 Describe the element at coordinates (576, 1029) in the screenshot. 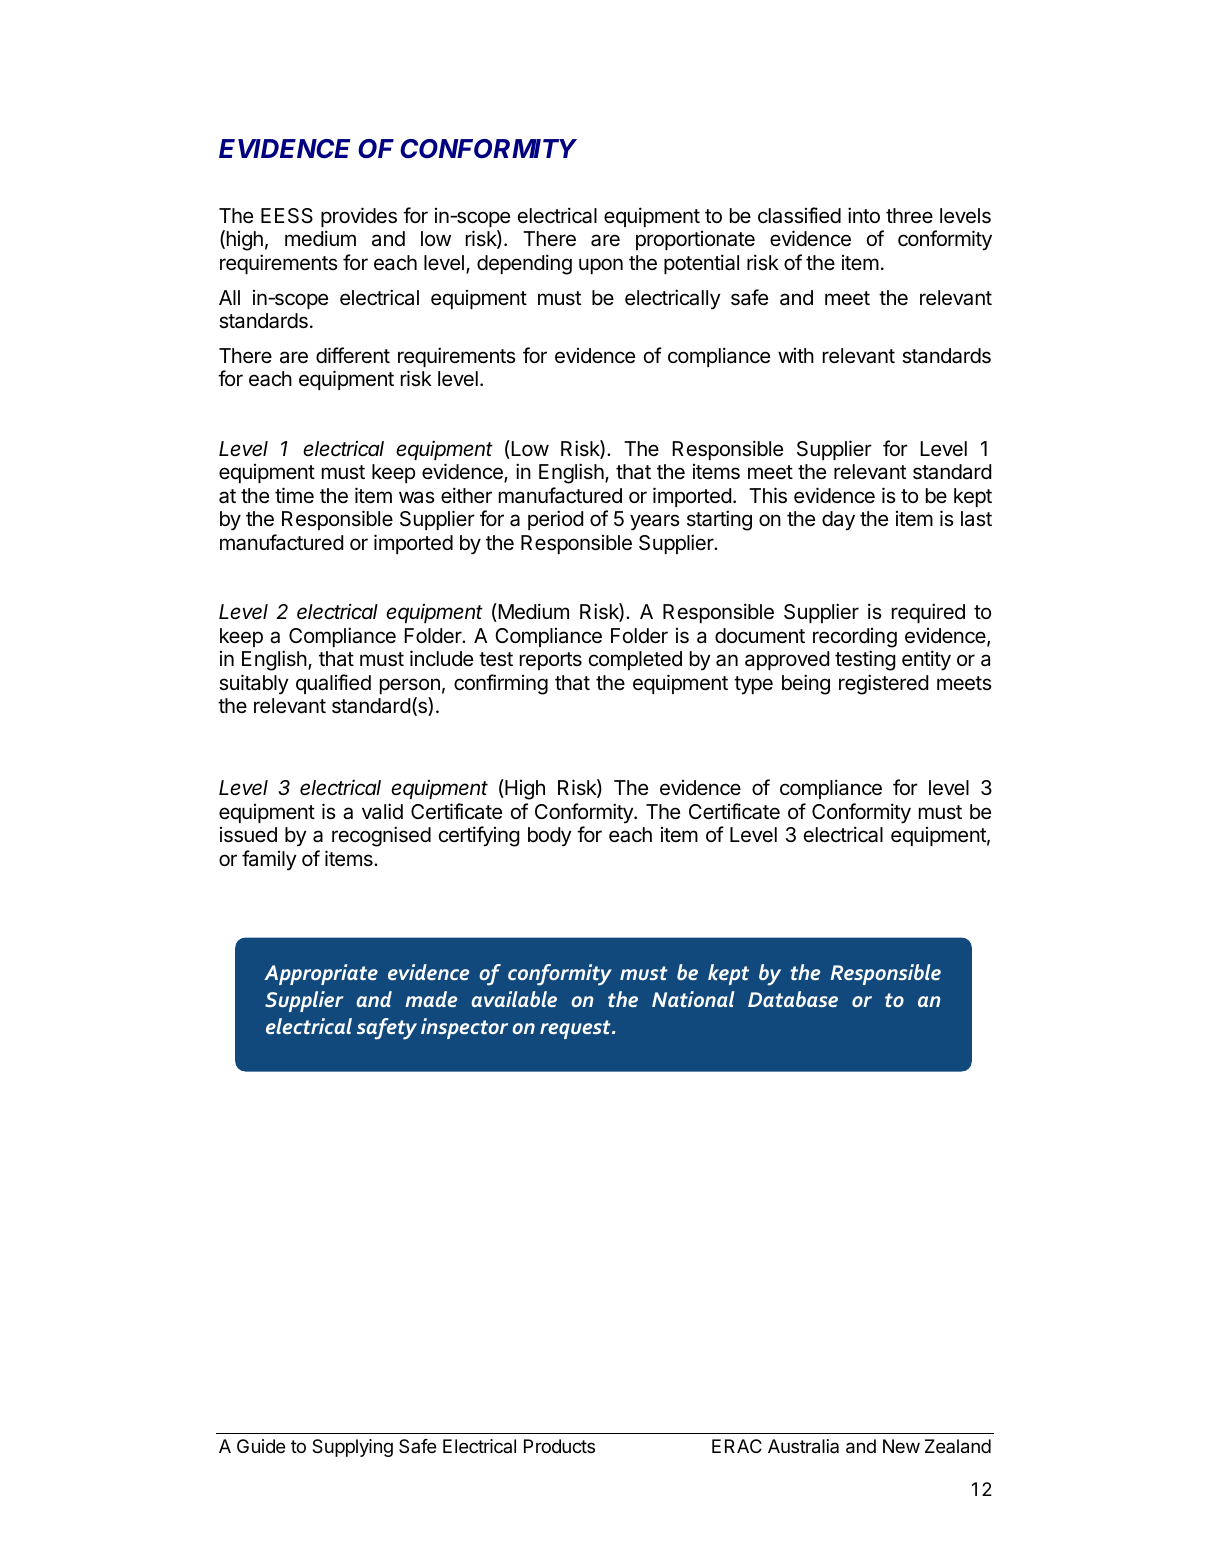

I see `request` at that location.
